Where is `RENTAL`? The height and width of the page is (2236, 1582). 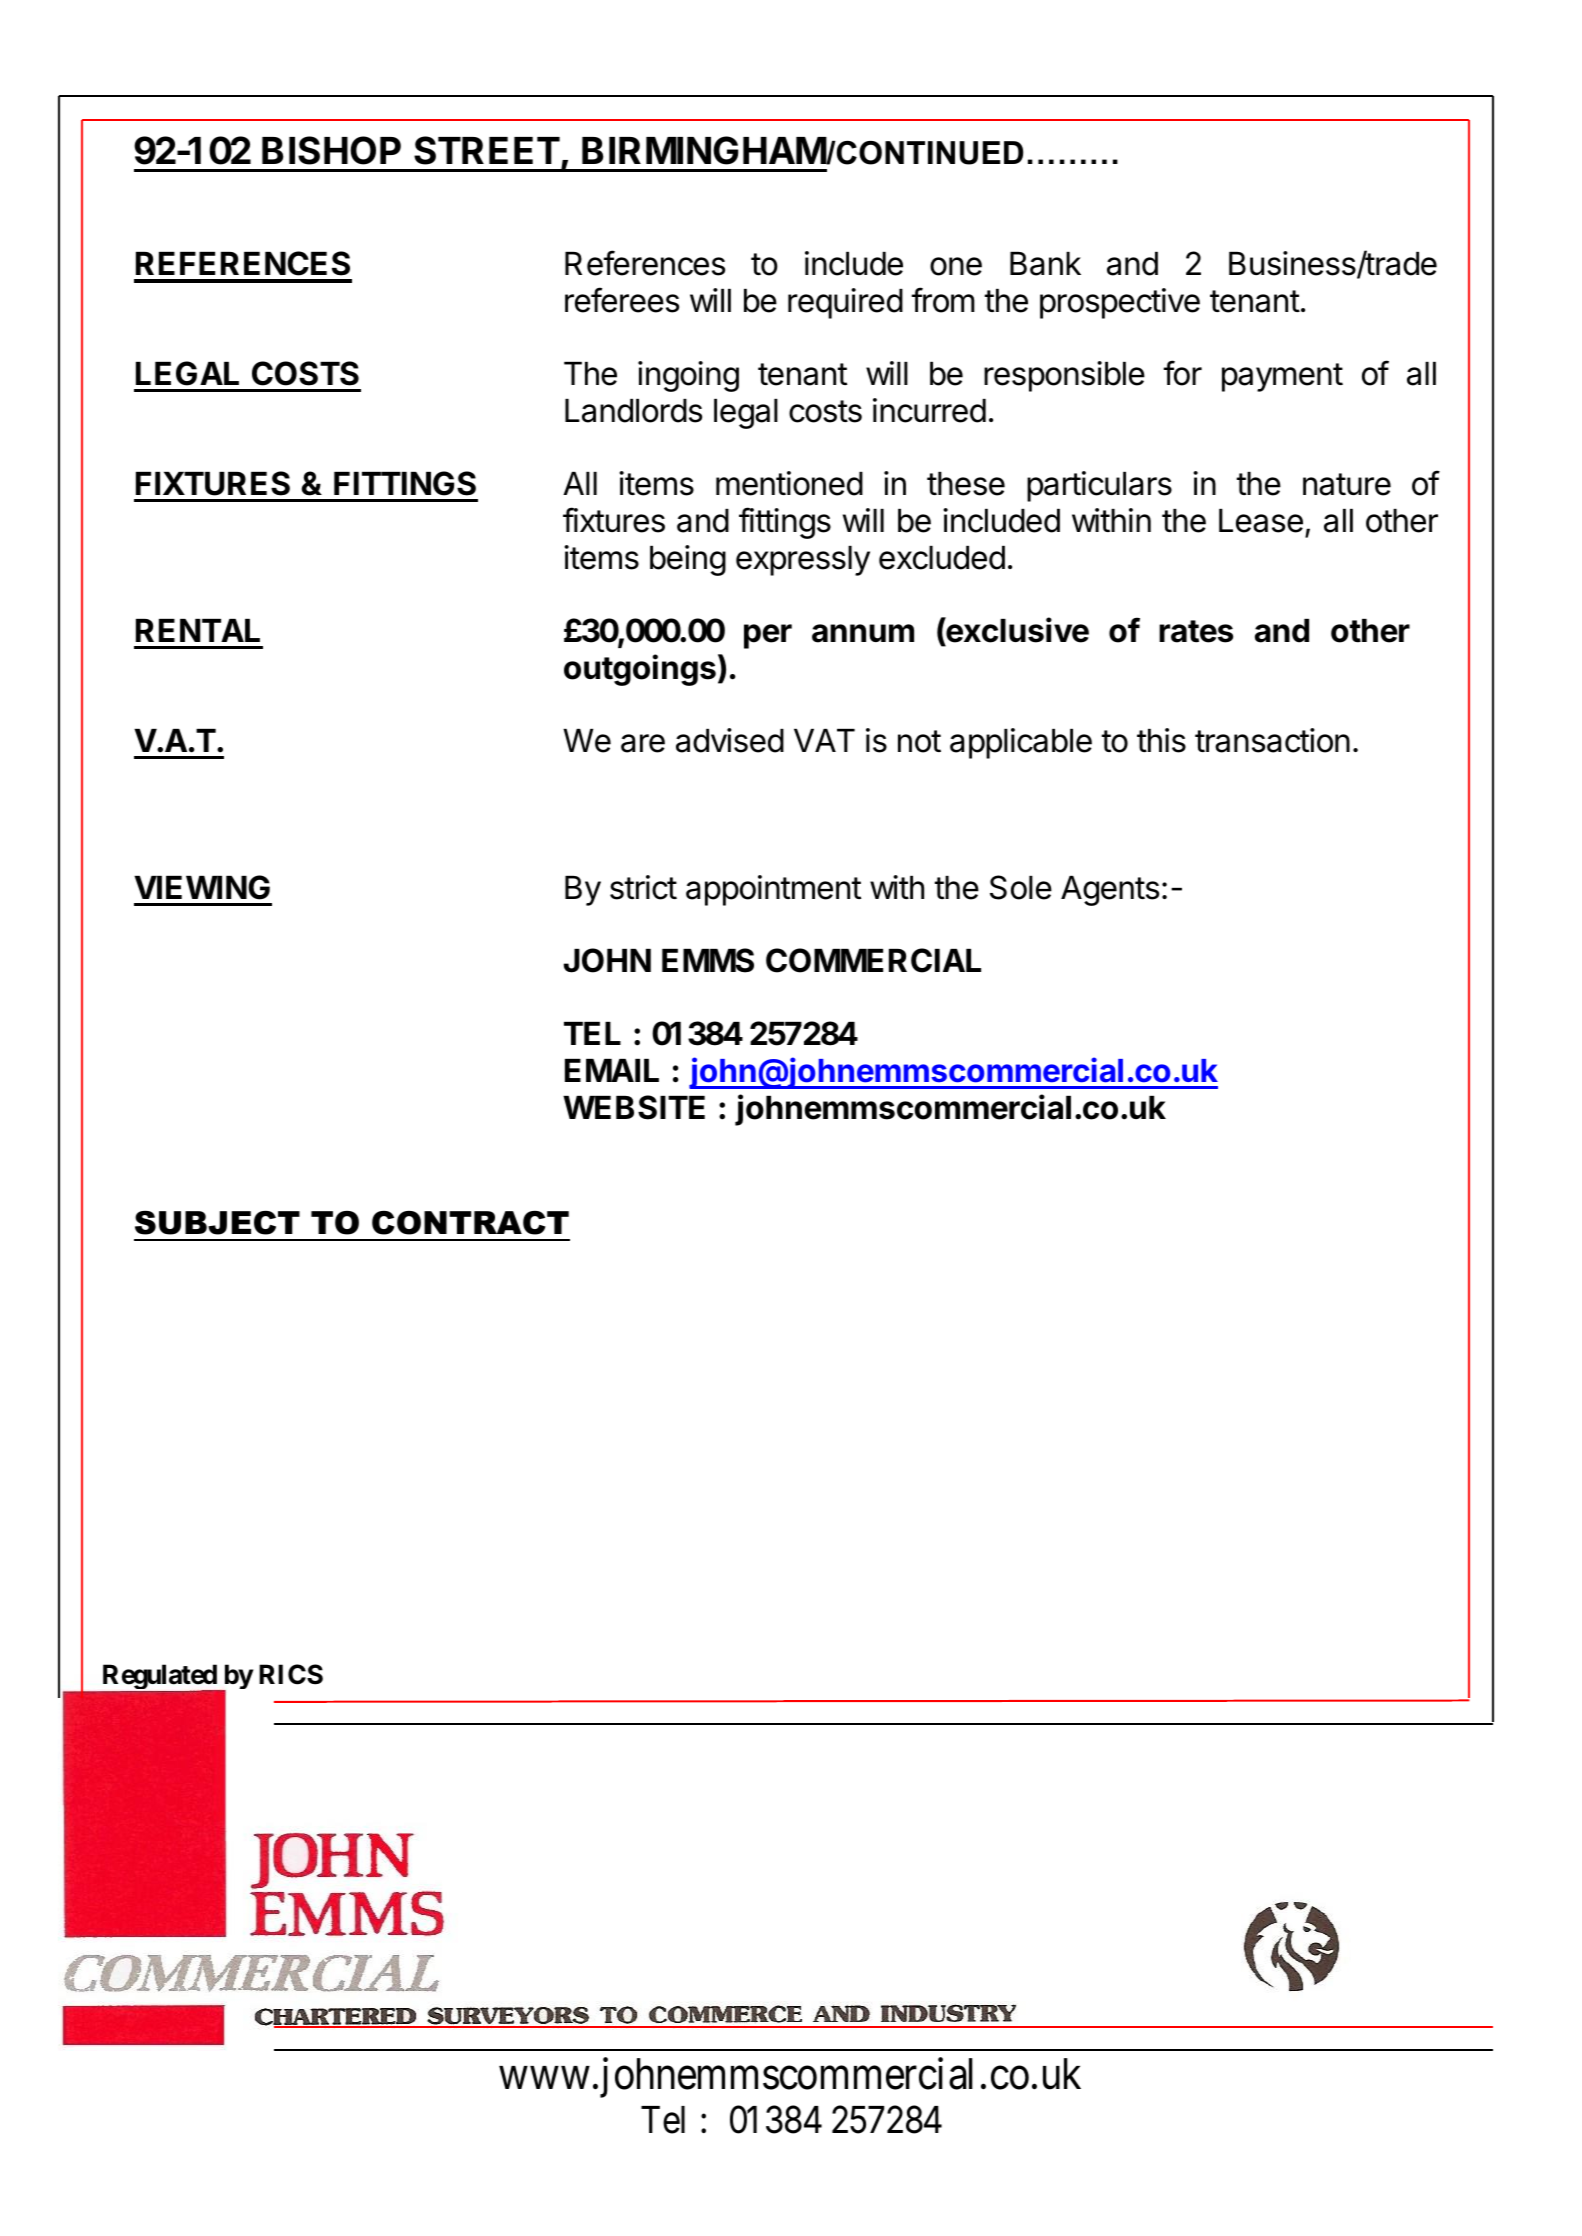 RENTAL is located at coordinates (198, 630).
